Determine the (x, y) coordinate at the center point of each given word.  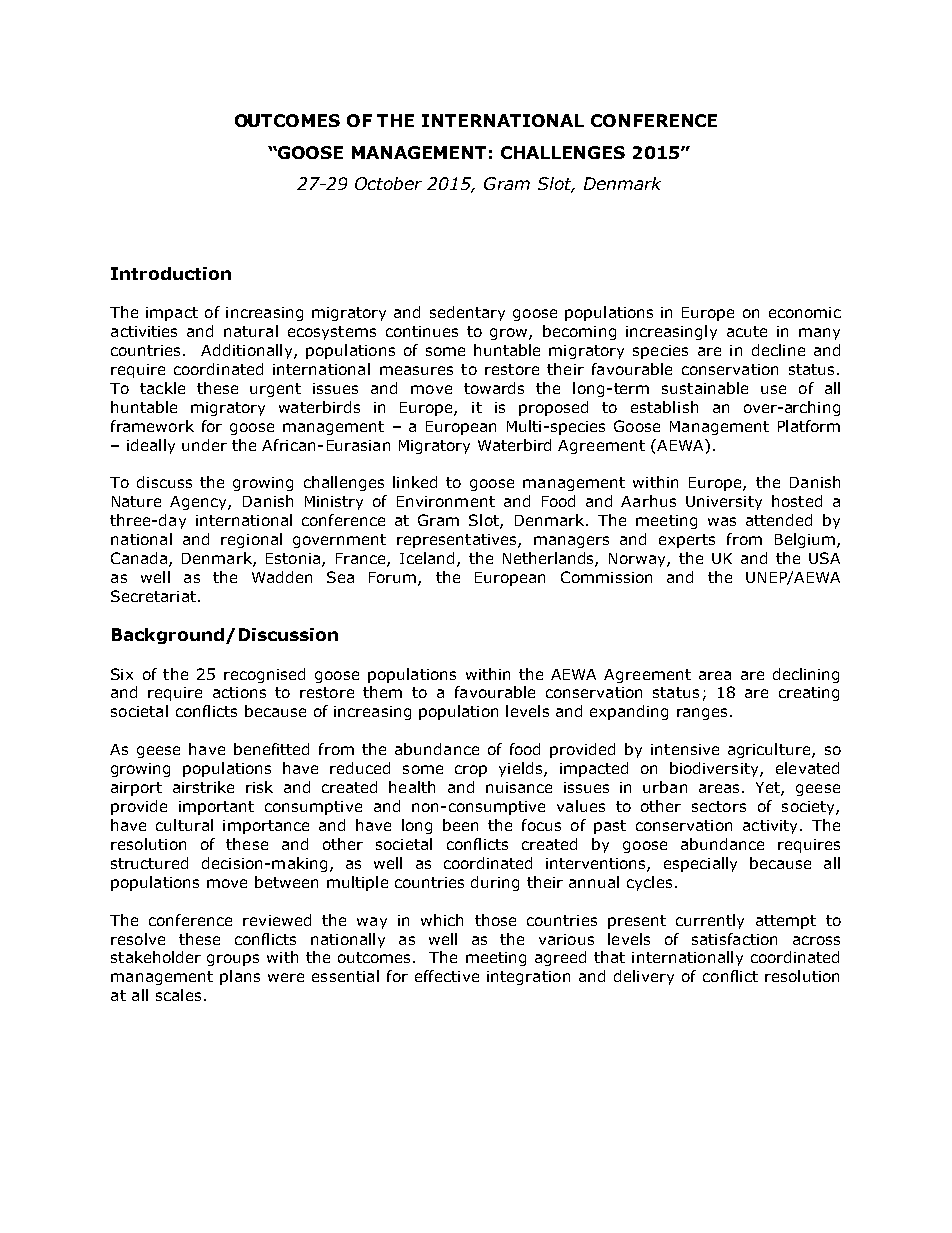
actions (239, 692)
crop (471, 771)
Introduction (171, 273)
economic (805, 312)
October (388, 183)
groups (233, 960)
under (204, 445)
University (724, 503)
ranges (702, 714)
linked (415, 482)
